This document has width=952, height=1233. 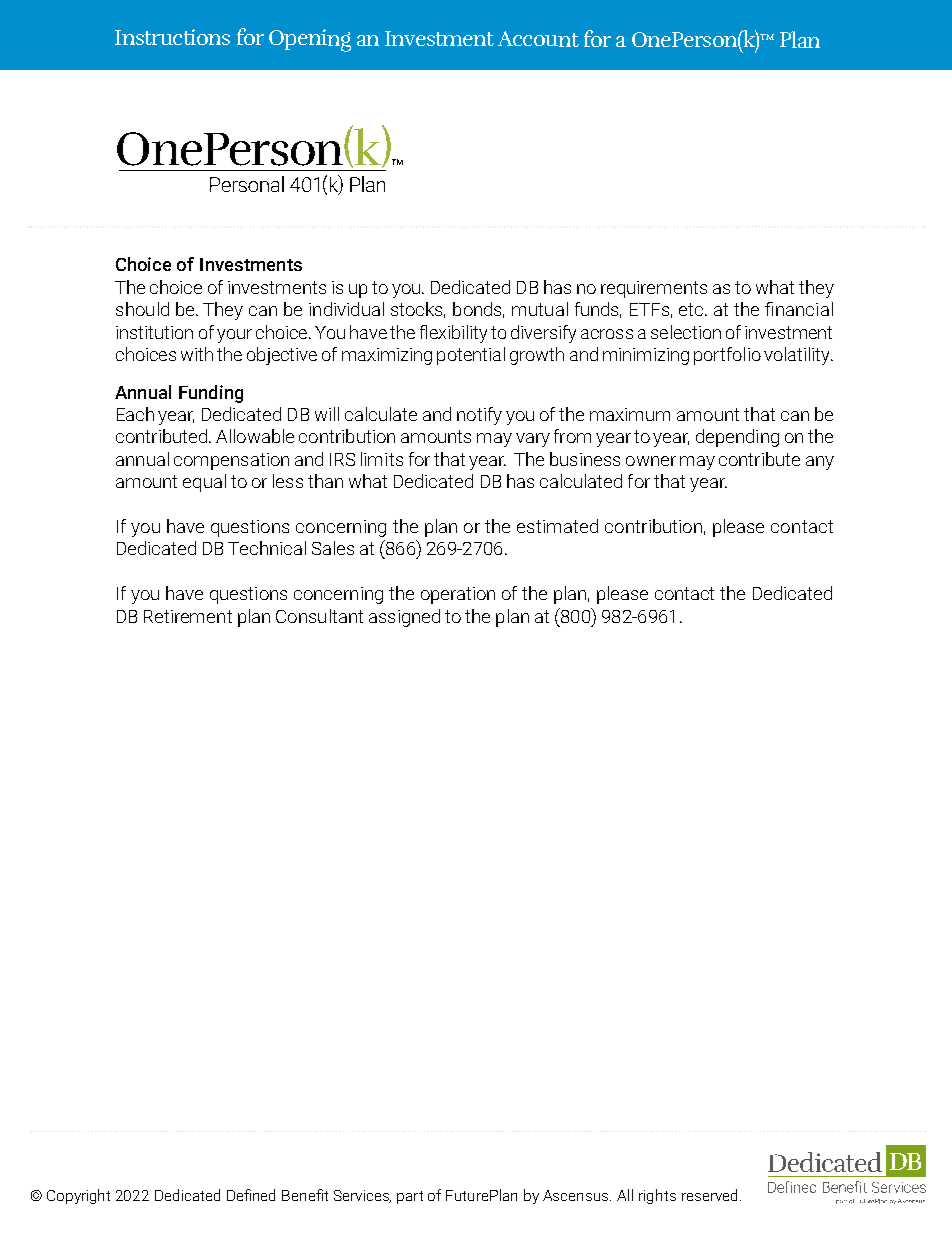 I want to click on requirements, so click(x=654, y=289).
